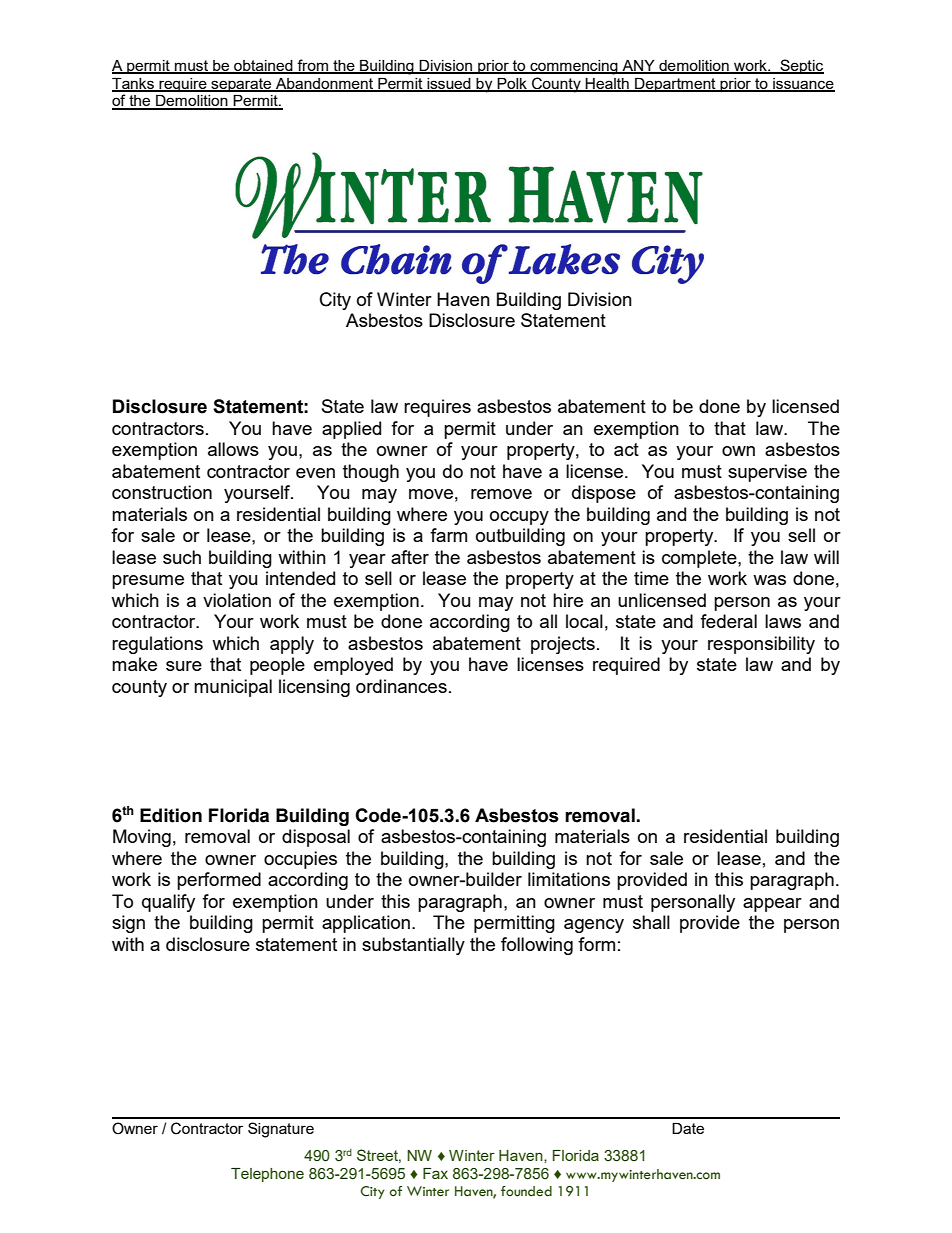  Describe the element at coordinates (767, 473) in the screenshot. I see `supervise` at that location.
